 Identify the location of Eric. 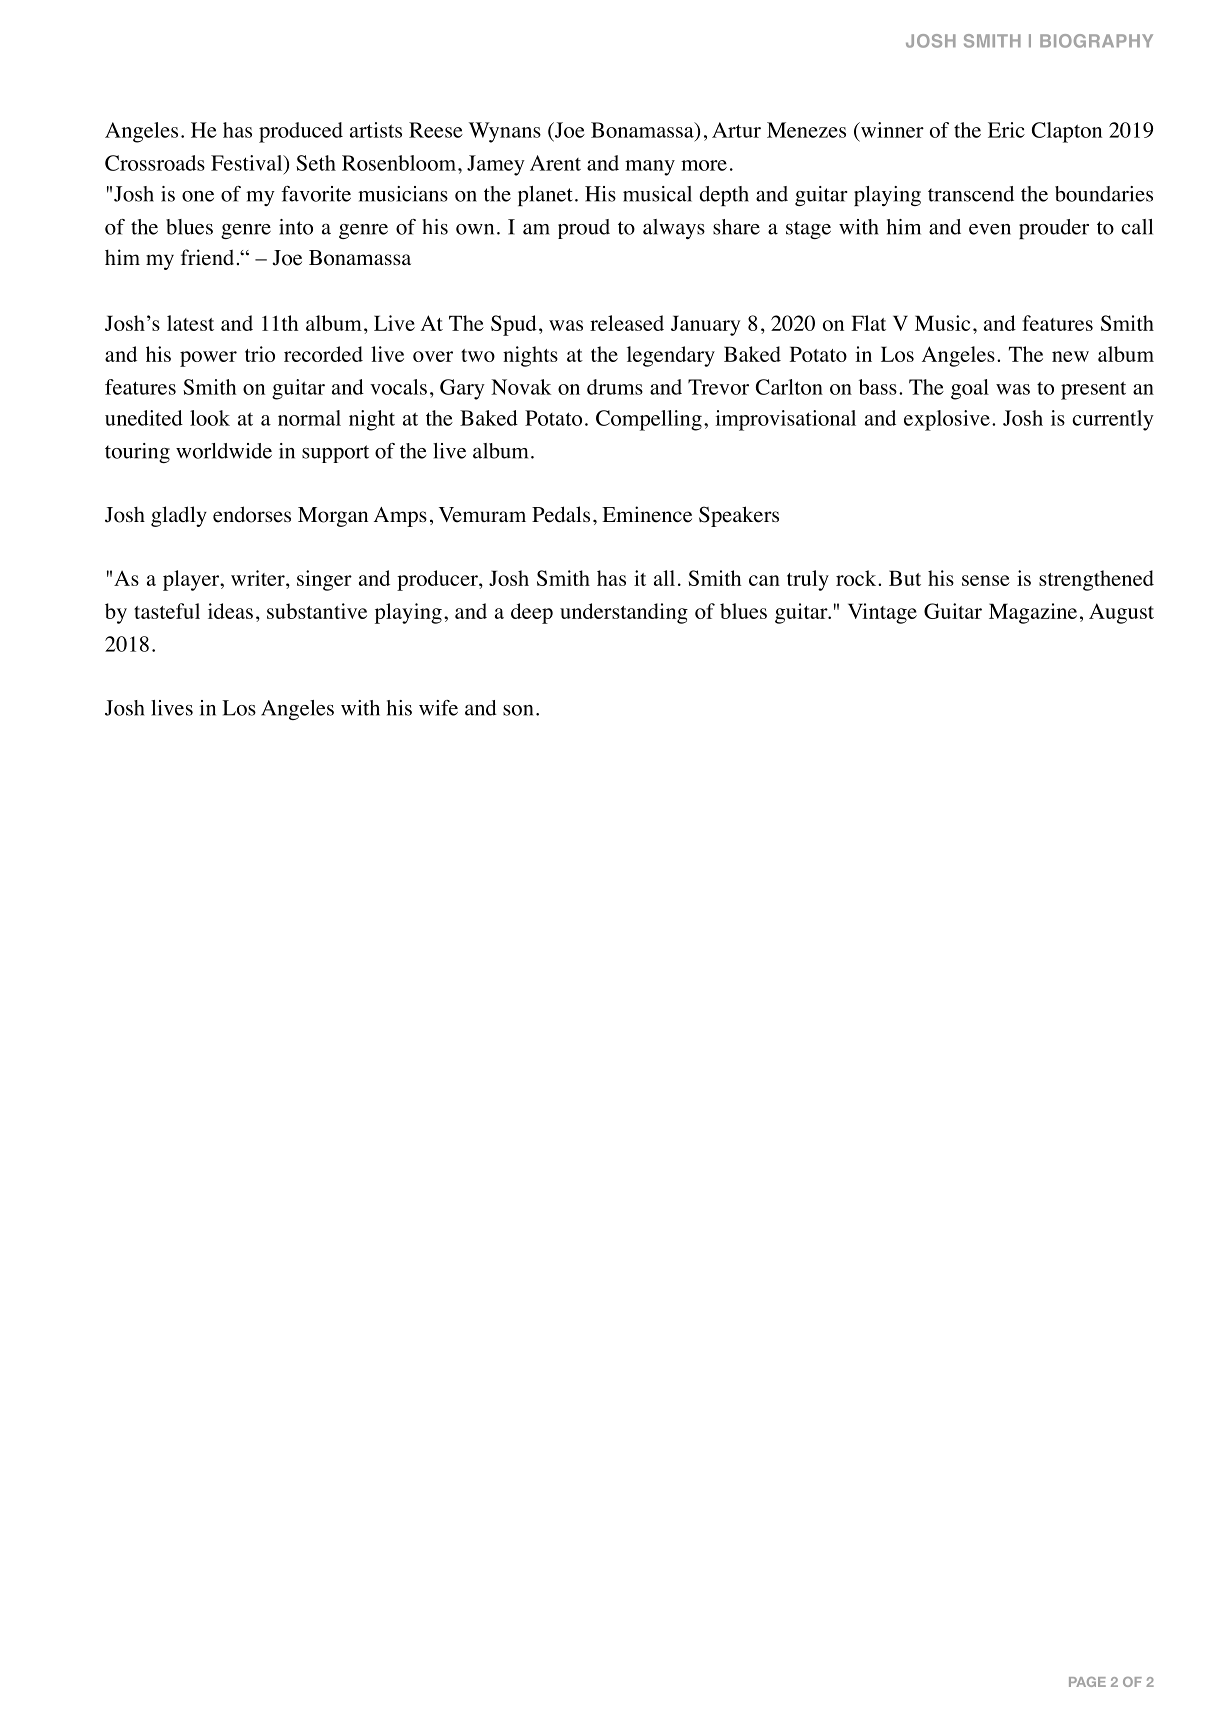
(1006, 130).
